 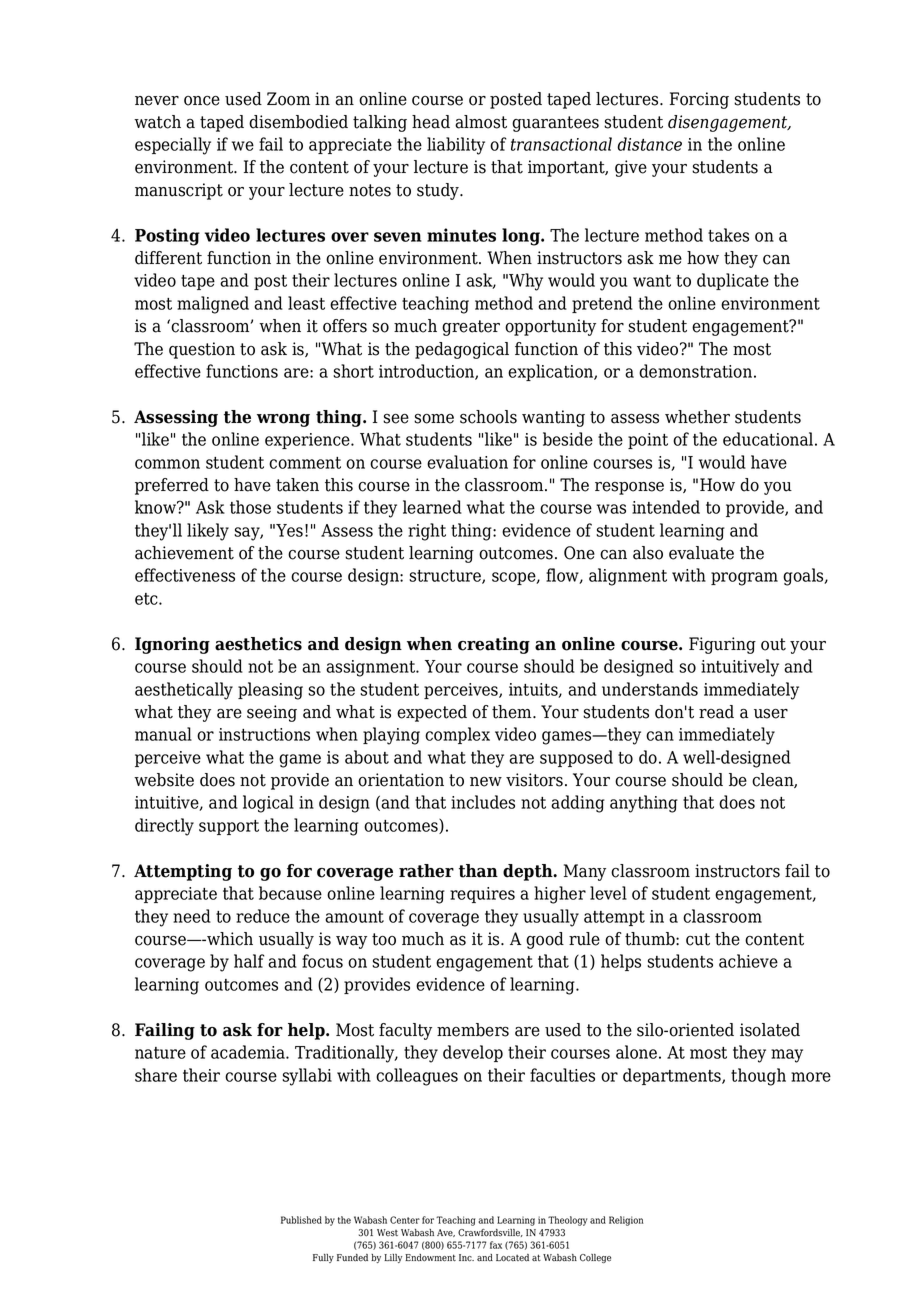 What do you see at coordinates (488, 417) in the screenshot?
I see `schools` at bounding box center [488, 417].
